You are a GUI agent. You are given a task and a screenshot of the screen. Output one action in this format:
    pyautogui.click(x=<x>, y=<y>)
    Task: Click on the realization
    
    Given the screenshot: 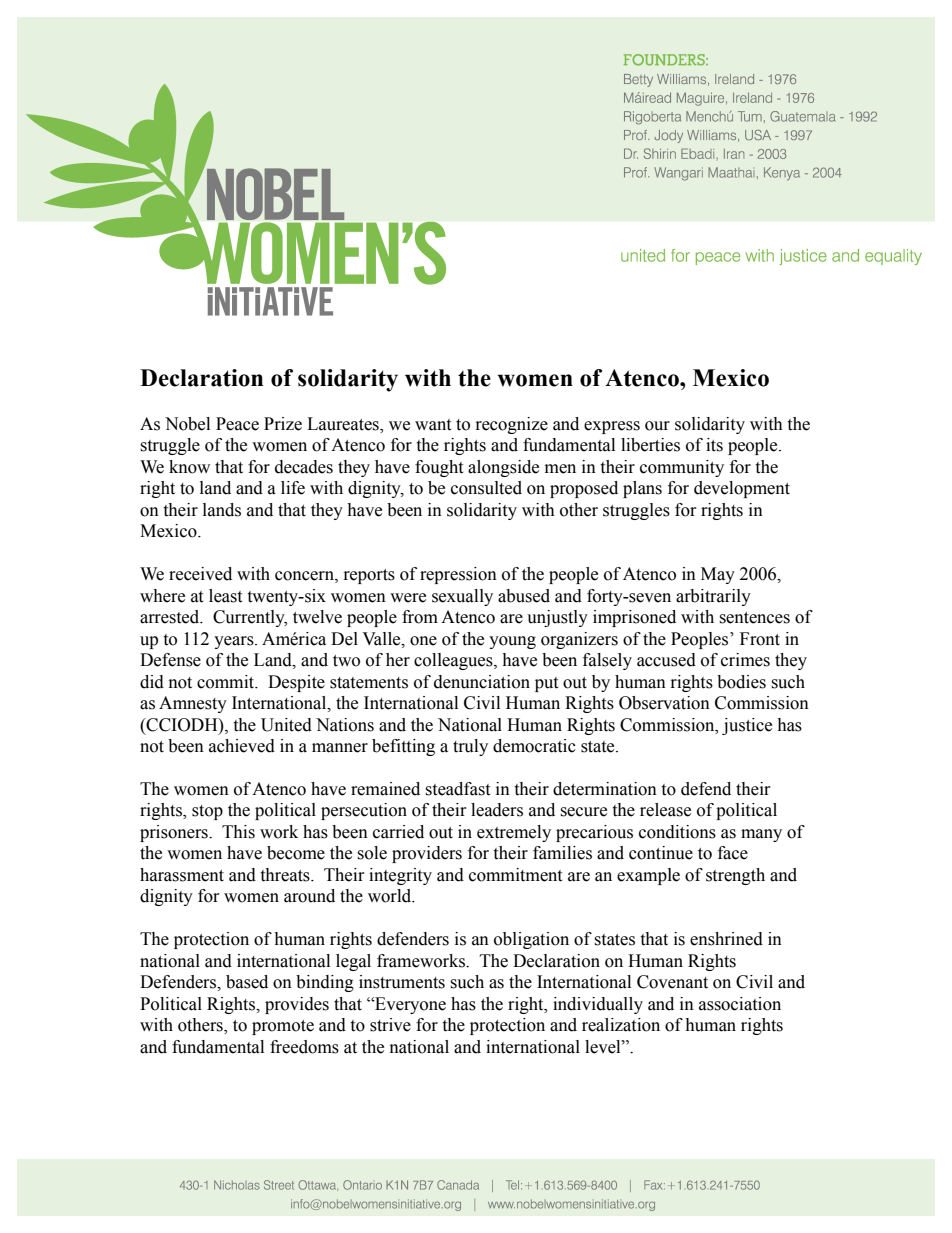 What is the action you would take?
    pyautogui.click(x=621, y=1025)
